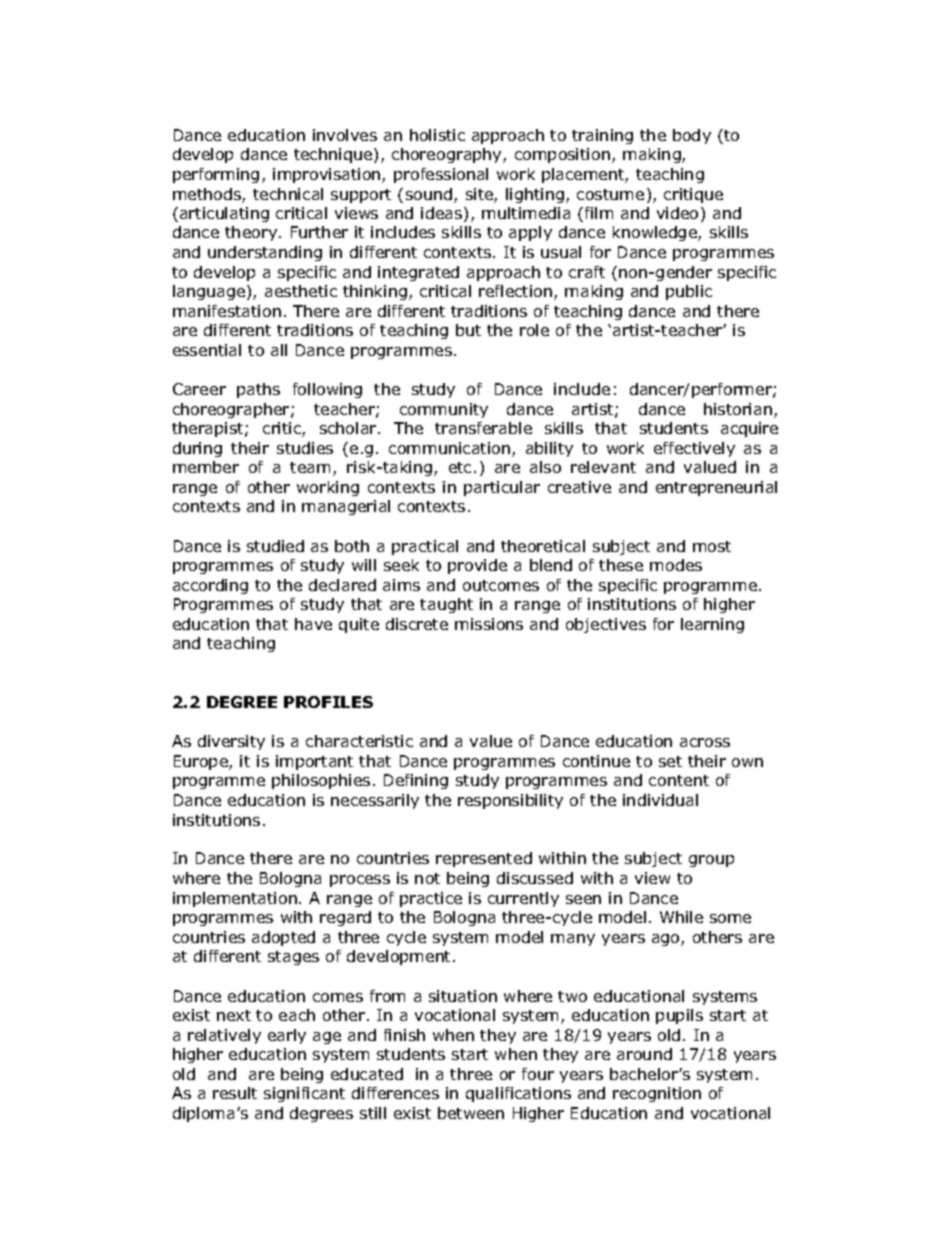 This screenshot has height=1233, width=952. What do you see at coordinates (313, 624) in the screenshot?
I see `have` at bounding box center [313, 624].
